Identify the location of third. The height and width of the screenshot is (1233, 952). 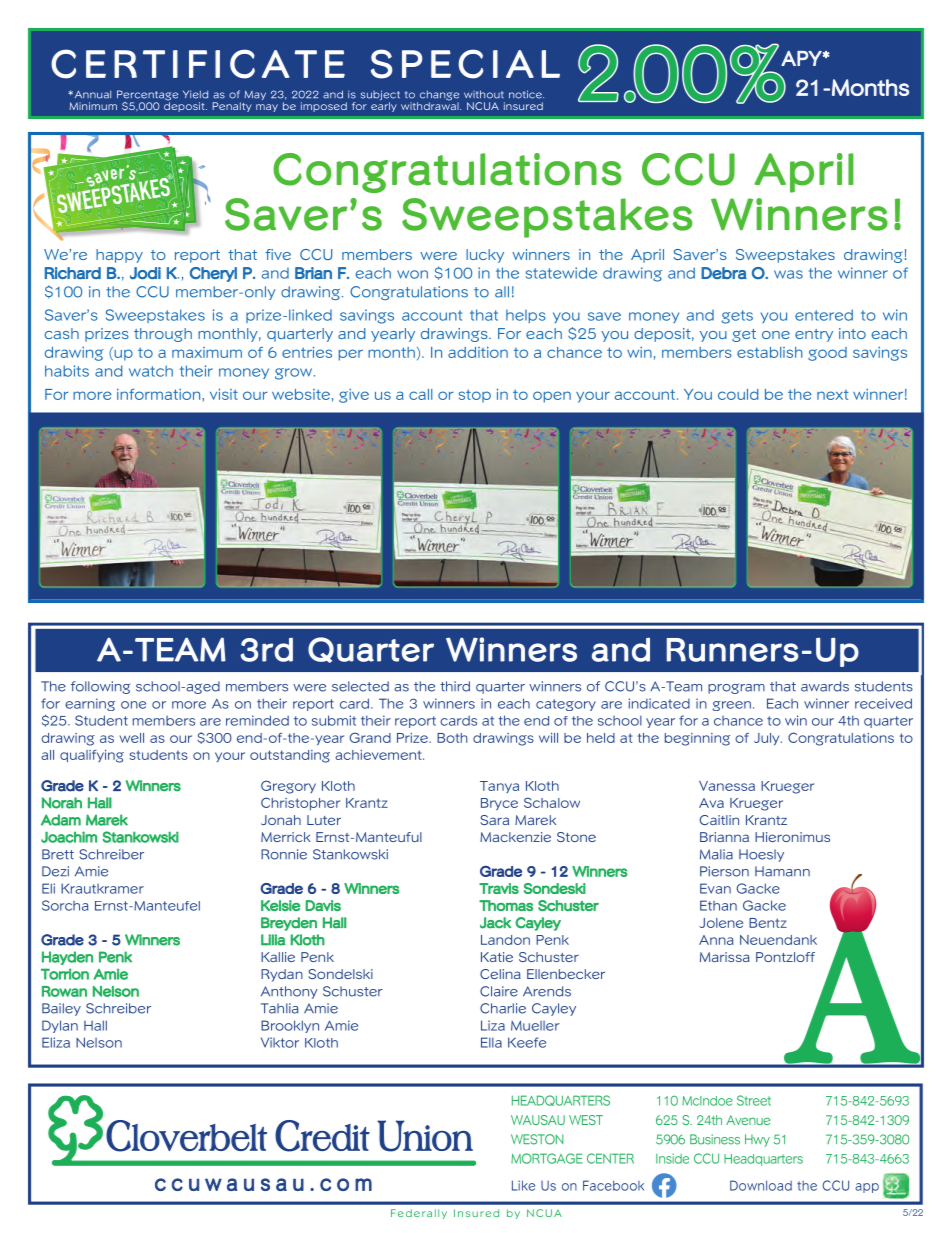
(455, 686).
